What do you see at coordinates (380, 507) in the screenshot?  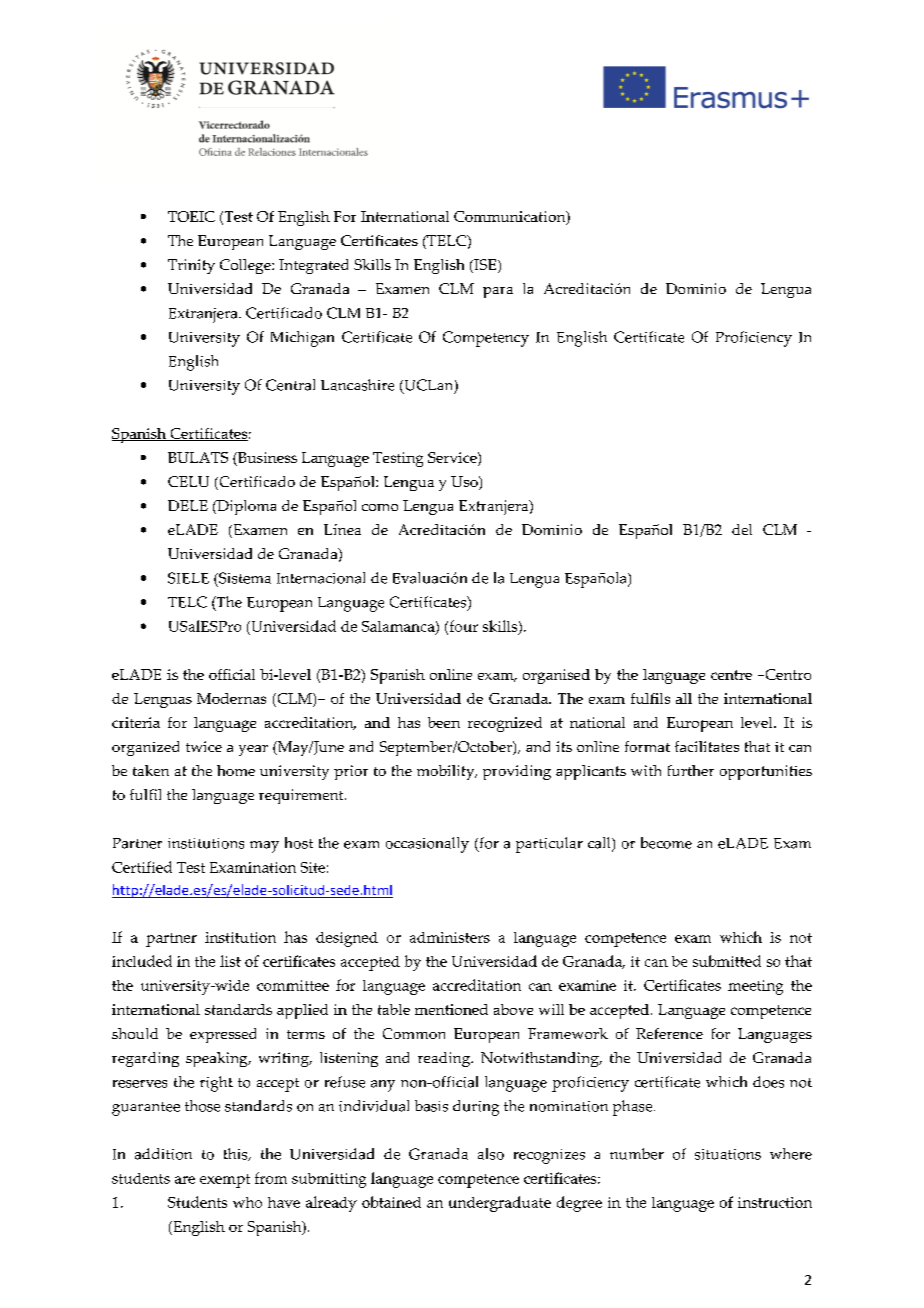 I see `como` at bounding box center [380, 507].
